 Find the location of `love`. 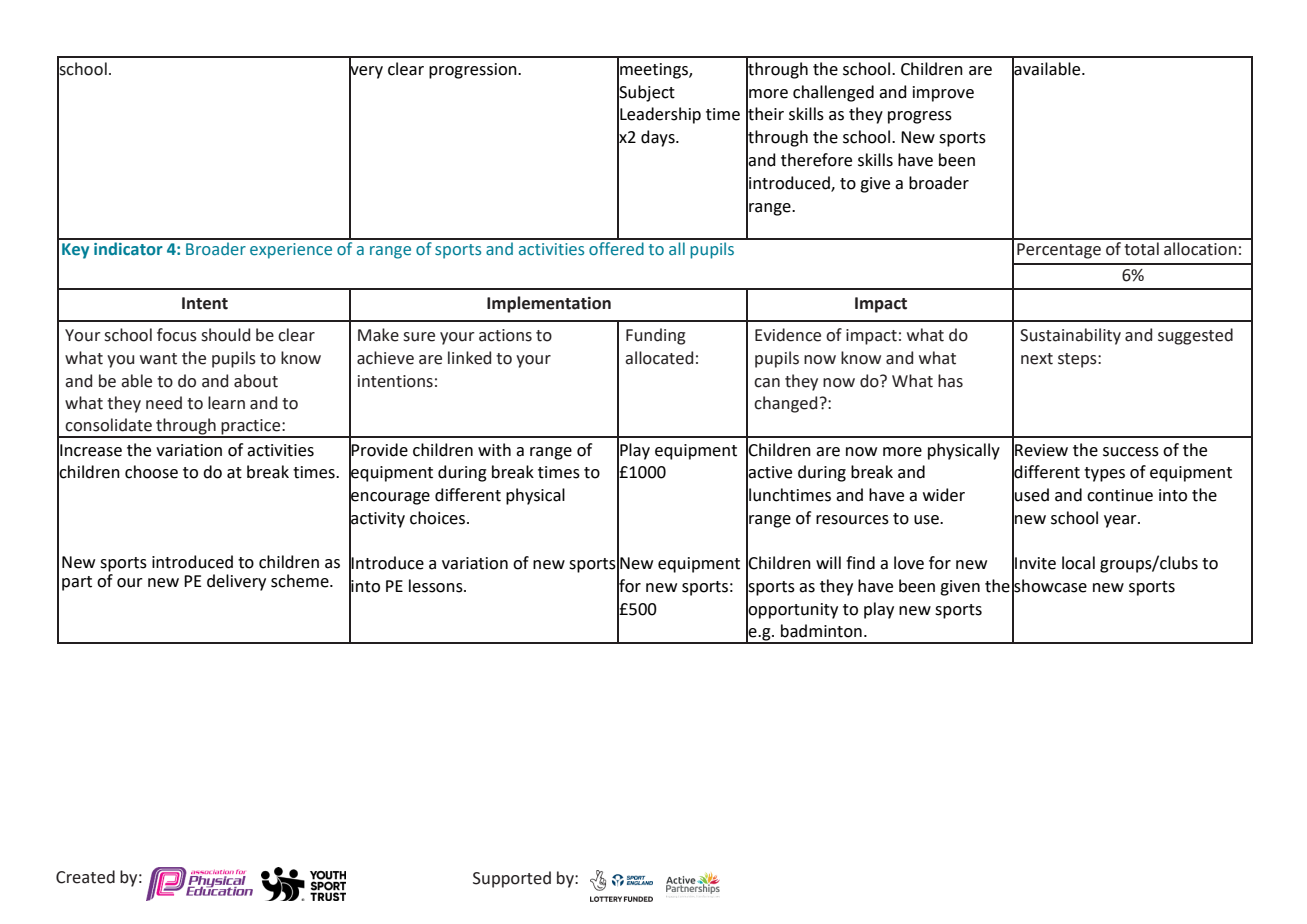

love is located at coordinates (909, 563).
